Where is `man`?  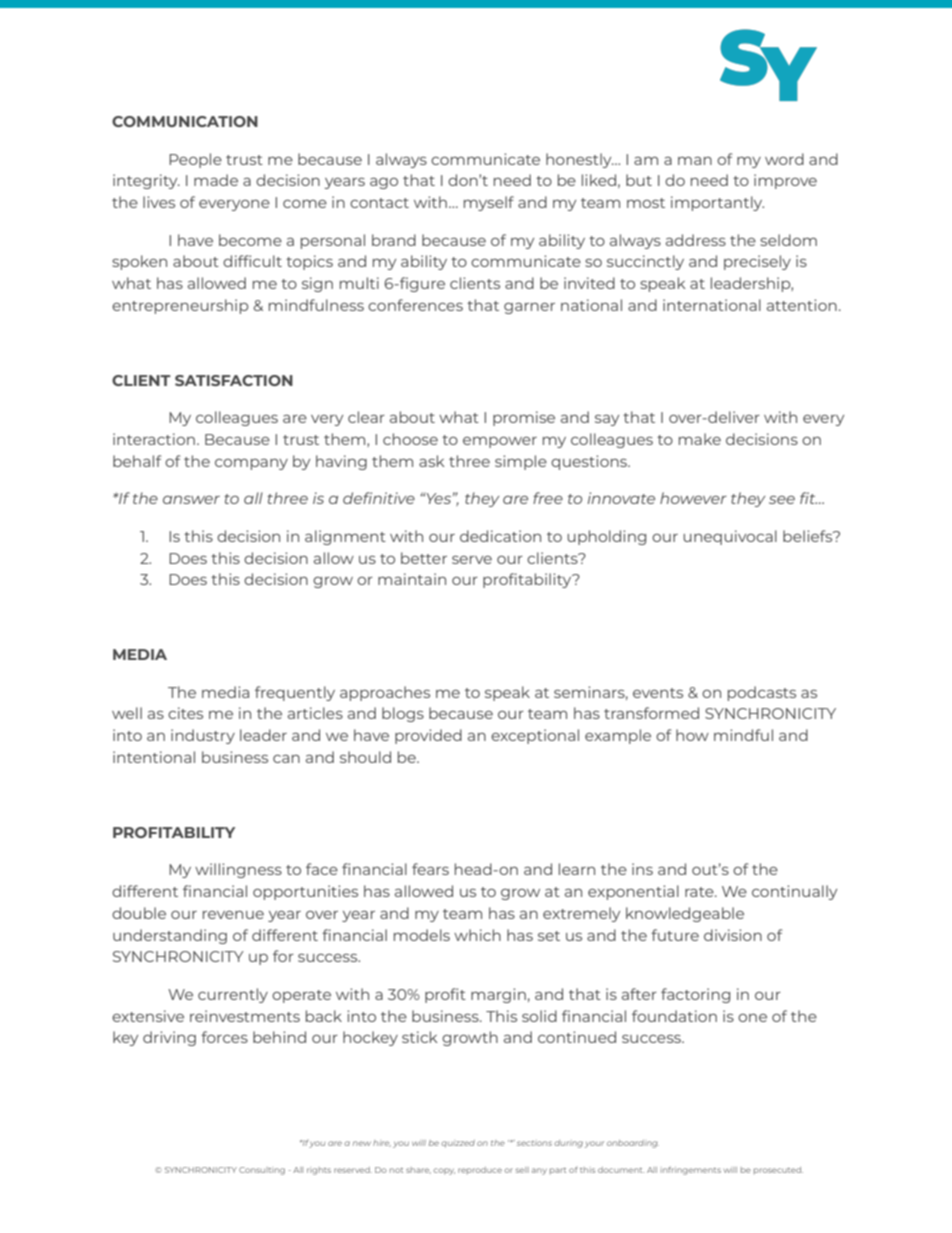
man is located at coordinates (695, 161).
